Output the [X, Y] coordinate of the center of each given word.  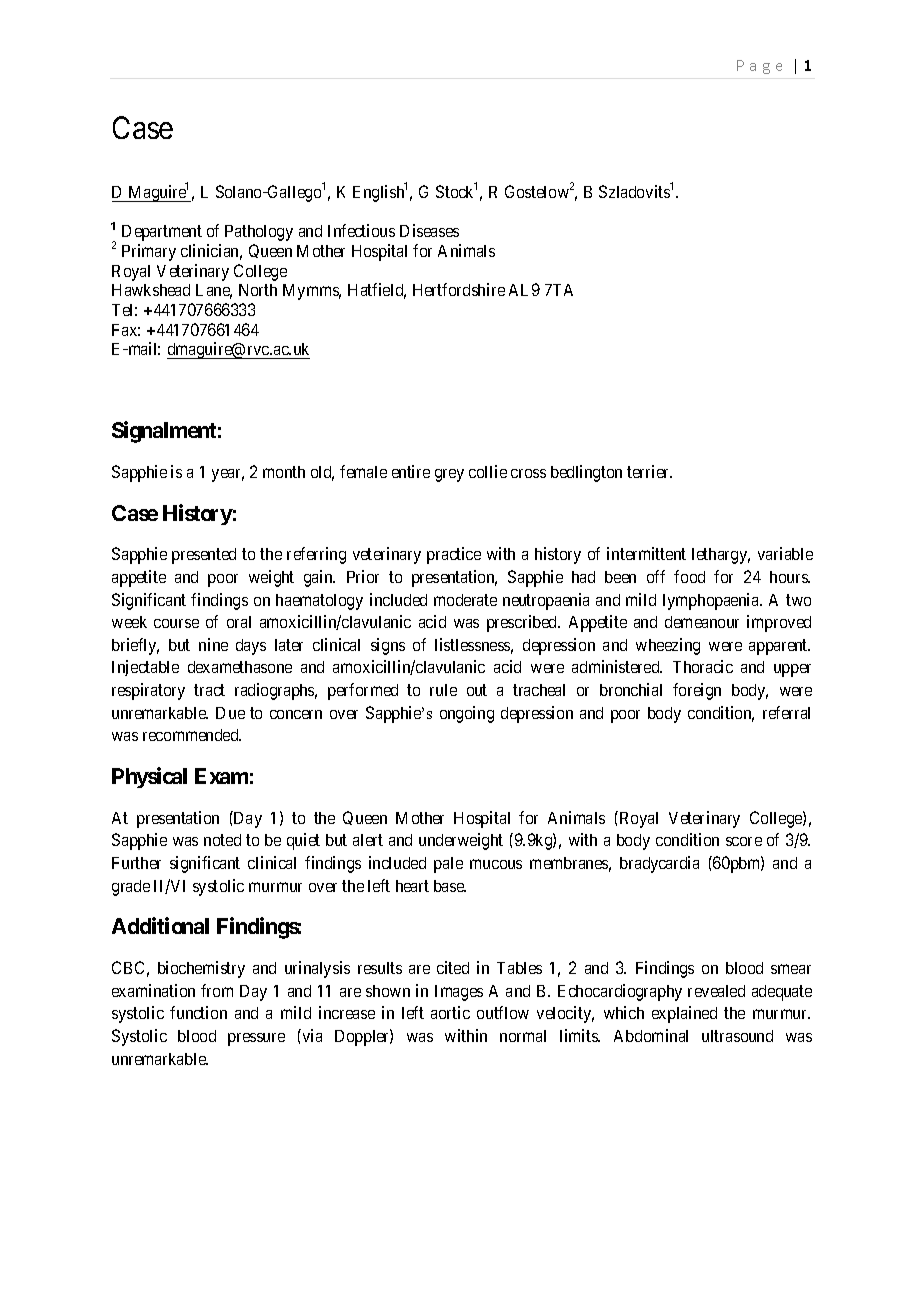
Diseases [429, 230]
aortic [450, 1012]
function [198, 1012]
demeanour [702, 622]
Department [162, 233]
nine [213, 644]
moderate [465, 600]
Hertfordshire [459, 289]
